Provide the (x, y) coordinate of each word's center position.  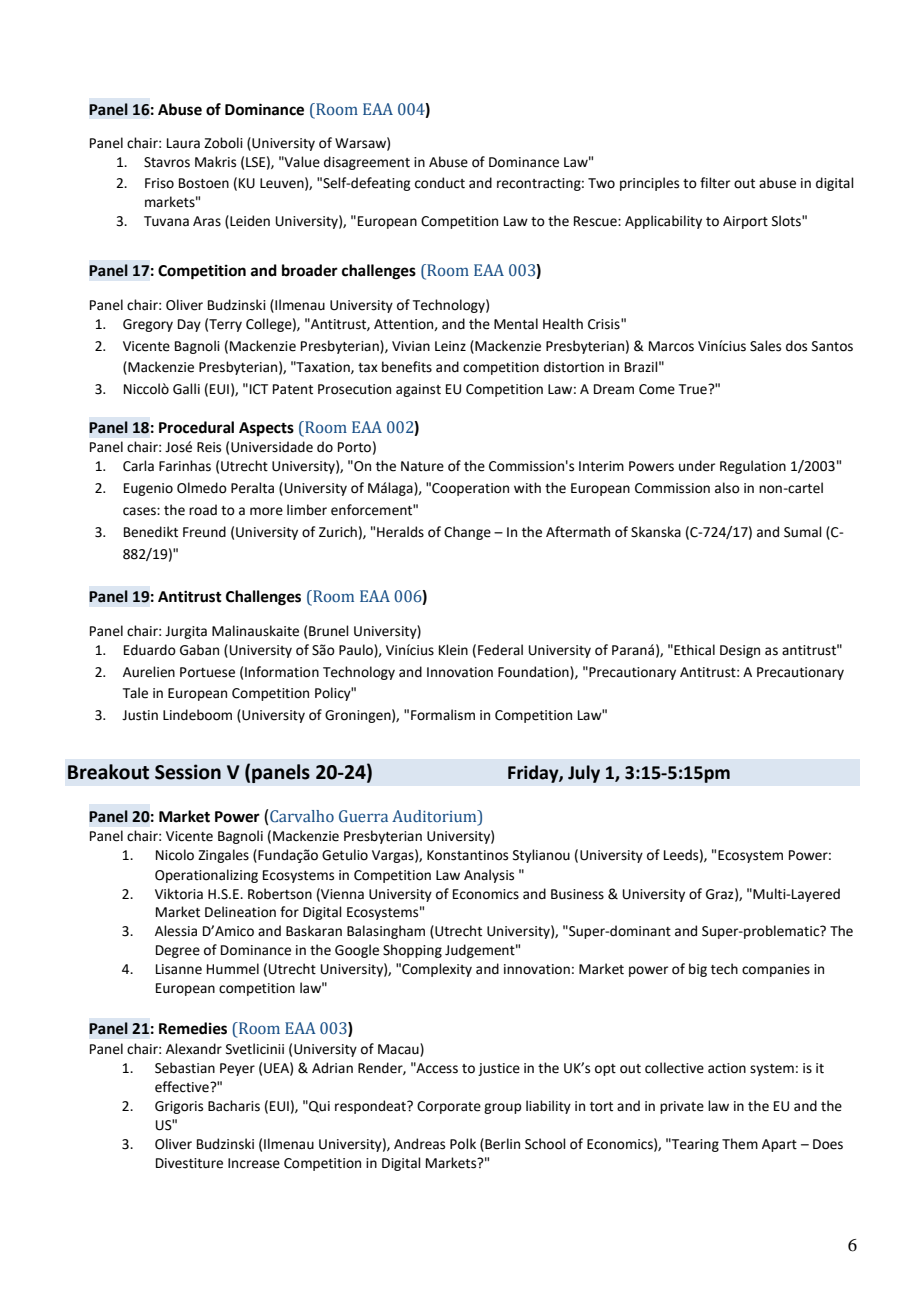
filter (715, 183)
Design (740, 651)
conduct (440, 183)
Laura (183, 143)
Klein (453, 650)
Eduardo (150, 650)
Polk (463, 1144)
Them (740, 1144)
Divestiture (189, 1163)
